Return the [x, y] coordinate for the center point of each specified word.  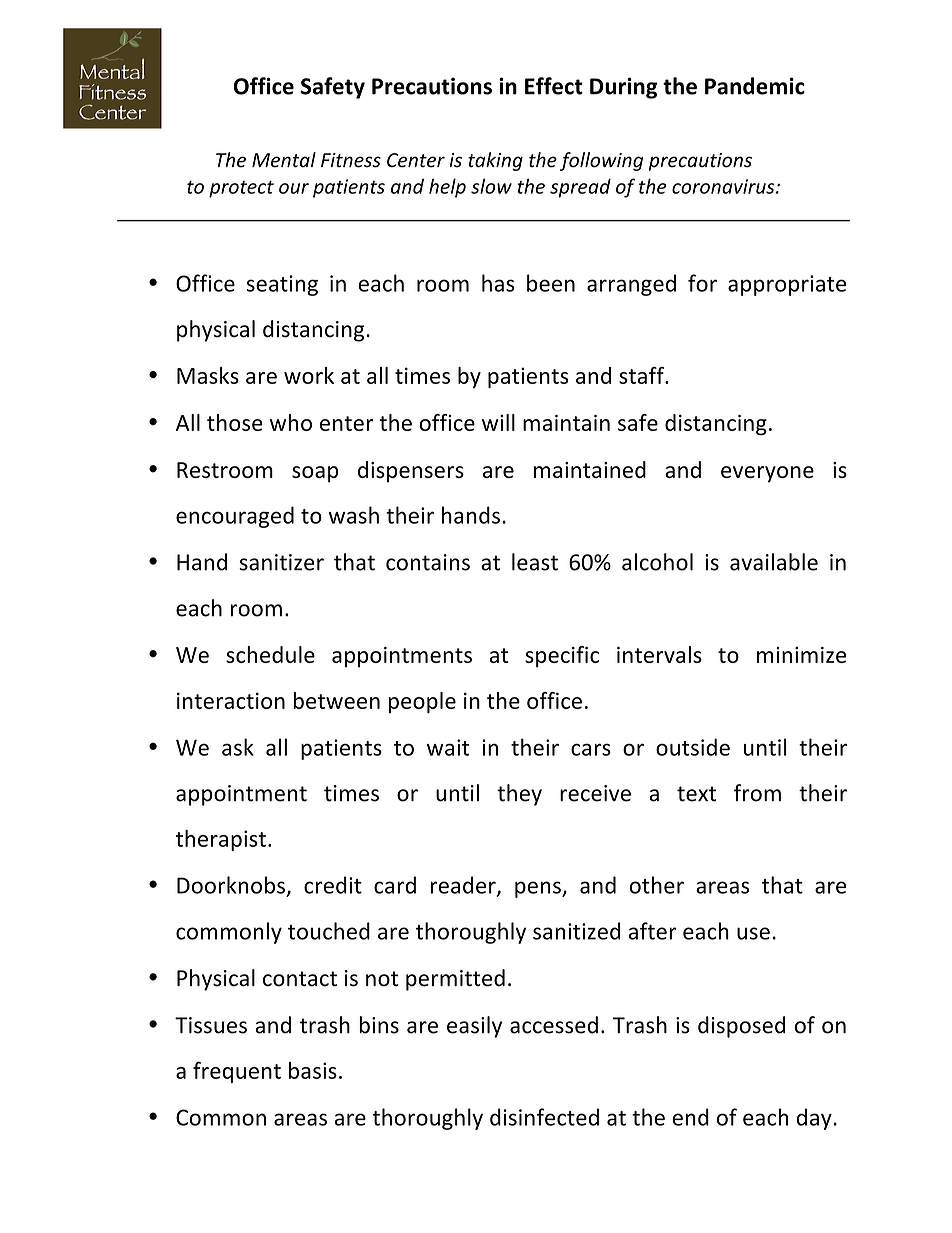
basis [313, 1070]
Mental [284, 160]
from [757, 793]
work [309, 375]
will [498, 422]
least [535, 562]
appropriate [787, 285]
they [519, 795]
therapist [221, 840]
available [774, 562]
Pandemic [755, 86]
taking [495, 161]
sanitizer [281, 562]
